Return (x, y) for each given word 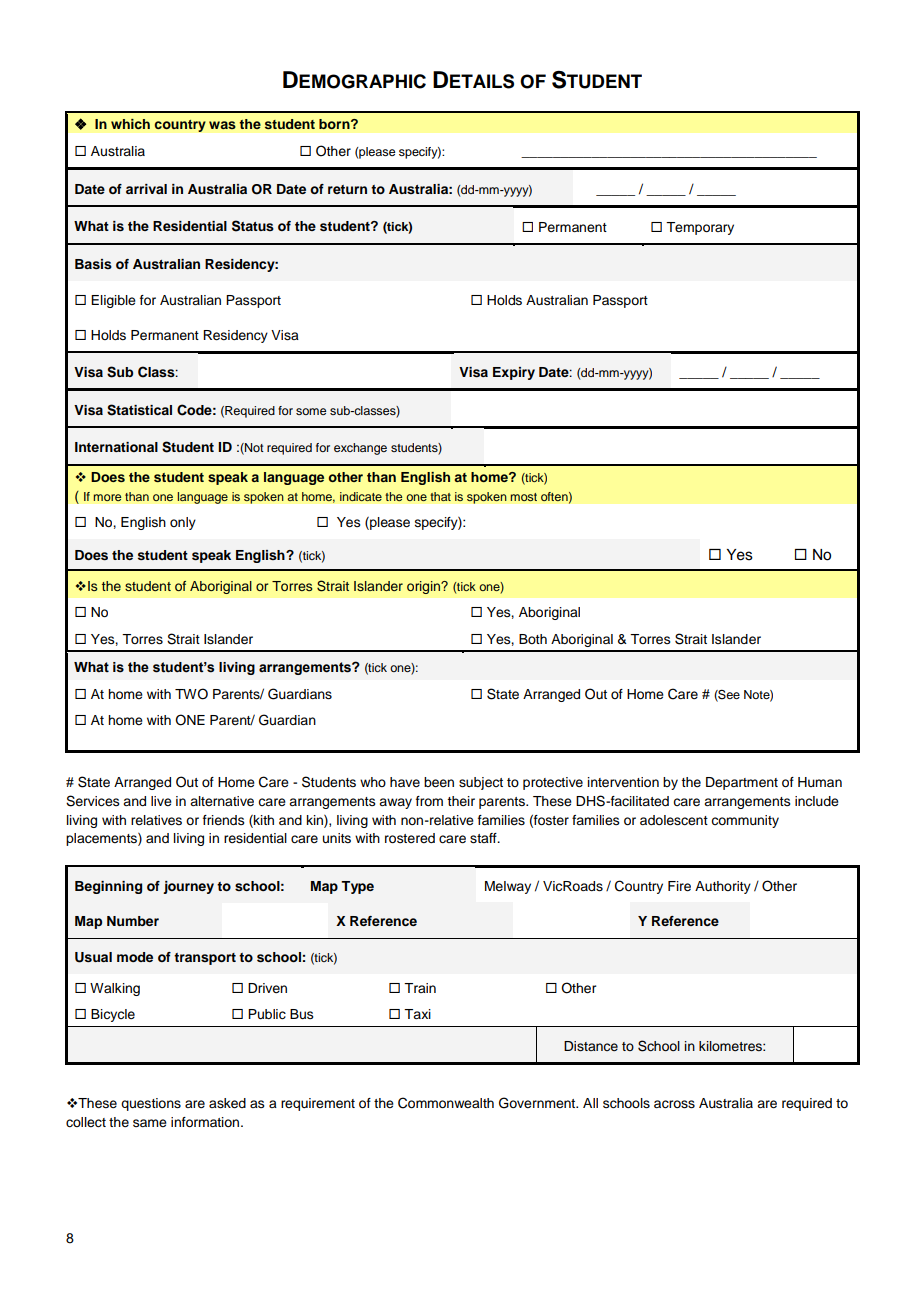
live (161, 801)
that (440, 496)
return (347, 189)
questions (151, 1104)
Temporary (700, 228)
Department (742, 783)
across (674, 1104)
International (116, 447)
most (523, 497)
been (439, 782)
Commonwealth (446, 1103)
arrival (146, 189)
